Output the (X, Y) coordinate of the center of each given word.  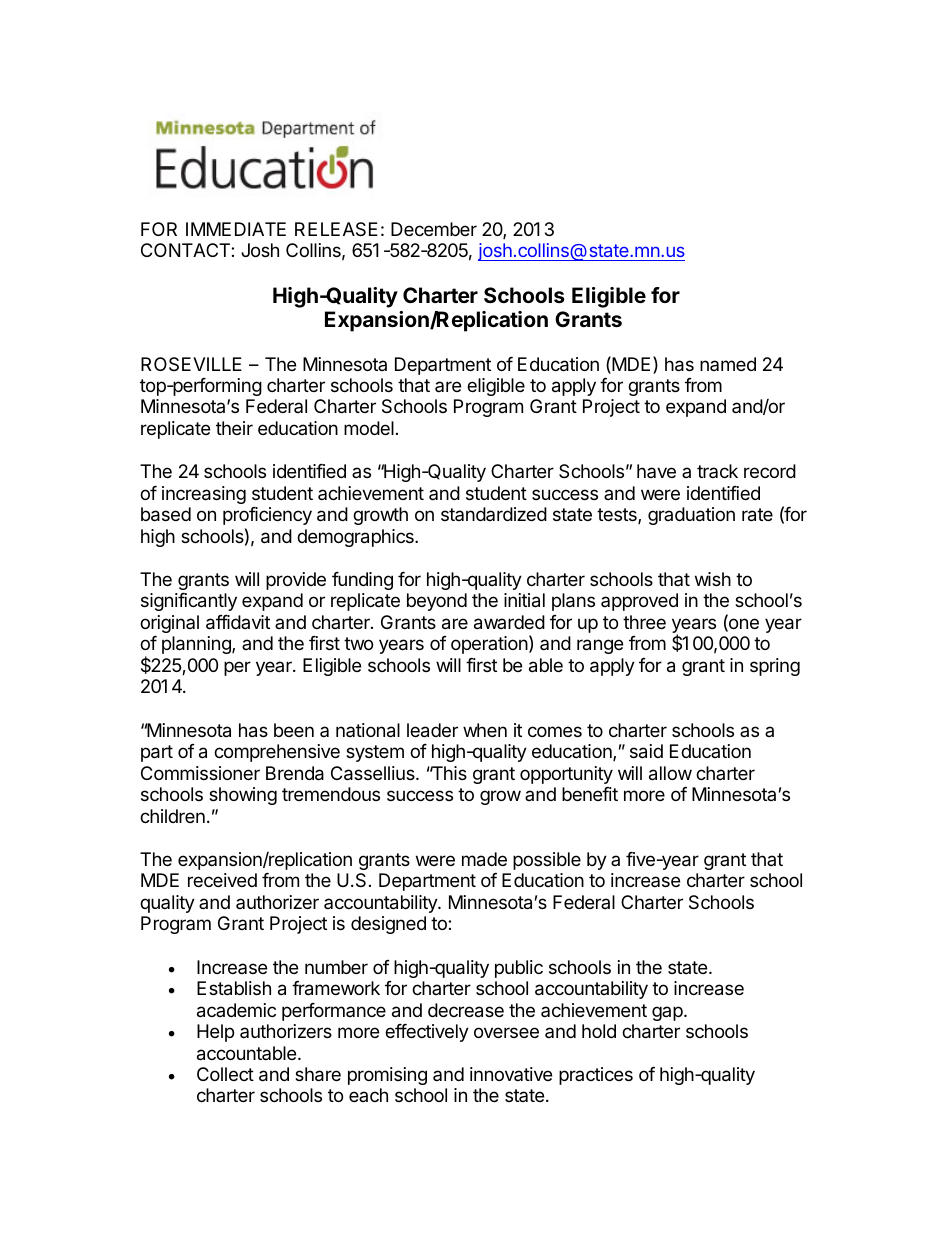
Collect (225, 1074)
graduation (691, 516)
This (448, 773)
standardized (494, 514)
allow (670, 773)
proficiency (267, 516)
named (728, 364)
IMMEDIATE (236, 229)
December (434, 229)
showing (243, 796)
